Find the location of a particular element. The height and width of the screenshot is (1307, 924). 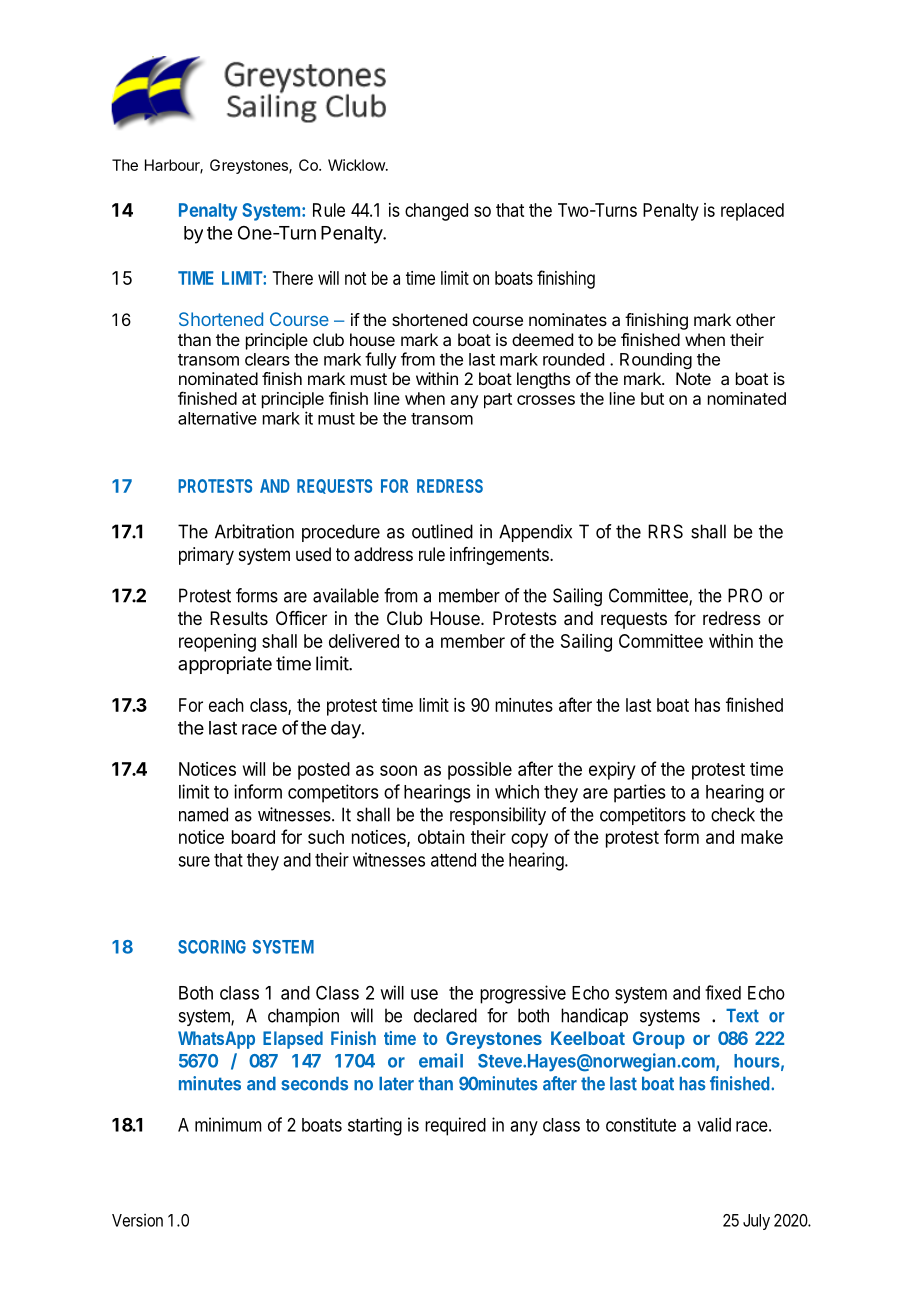

each is located at coordinates (226, 705).
